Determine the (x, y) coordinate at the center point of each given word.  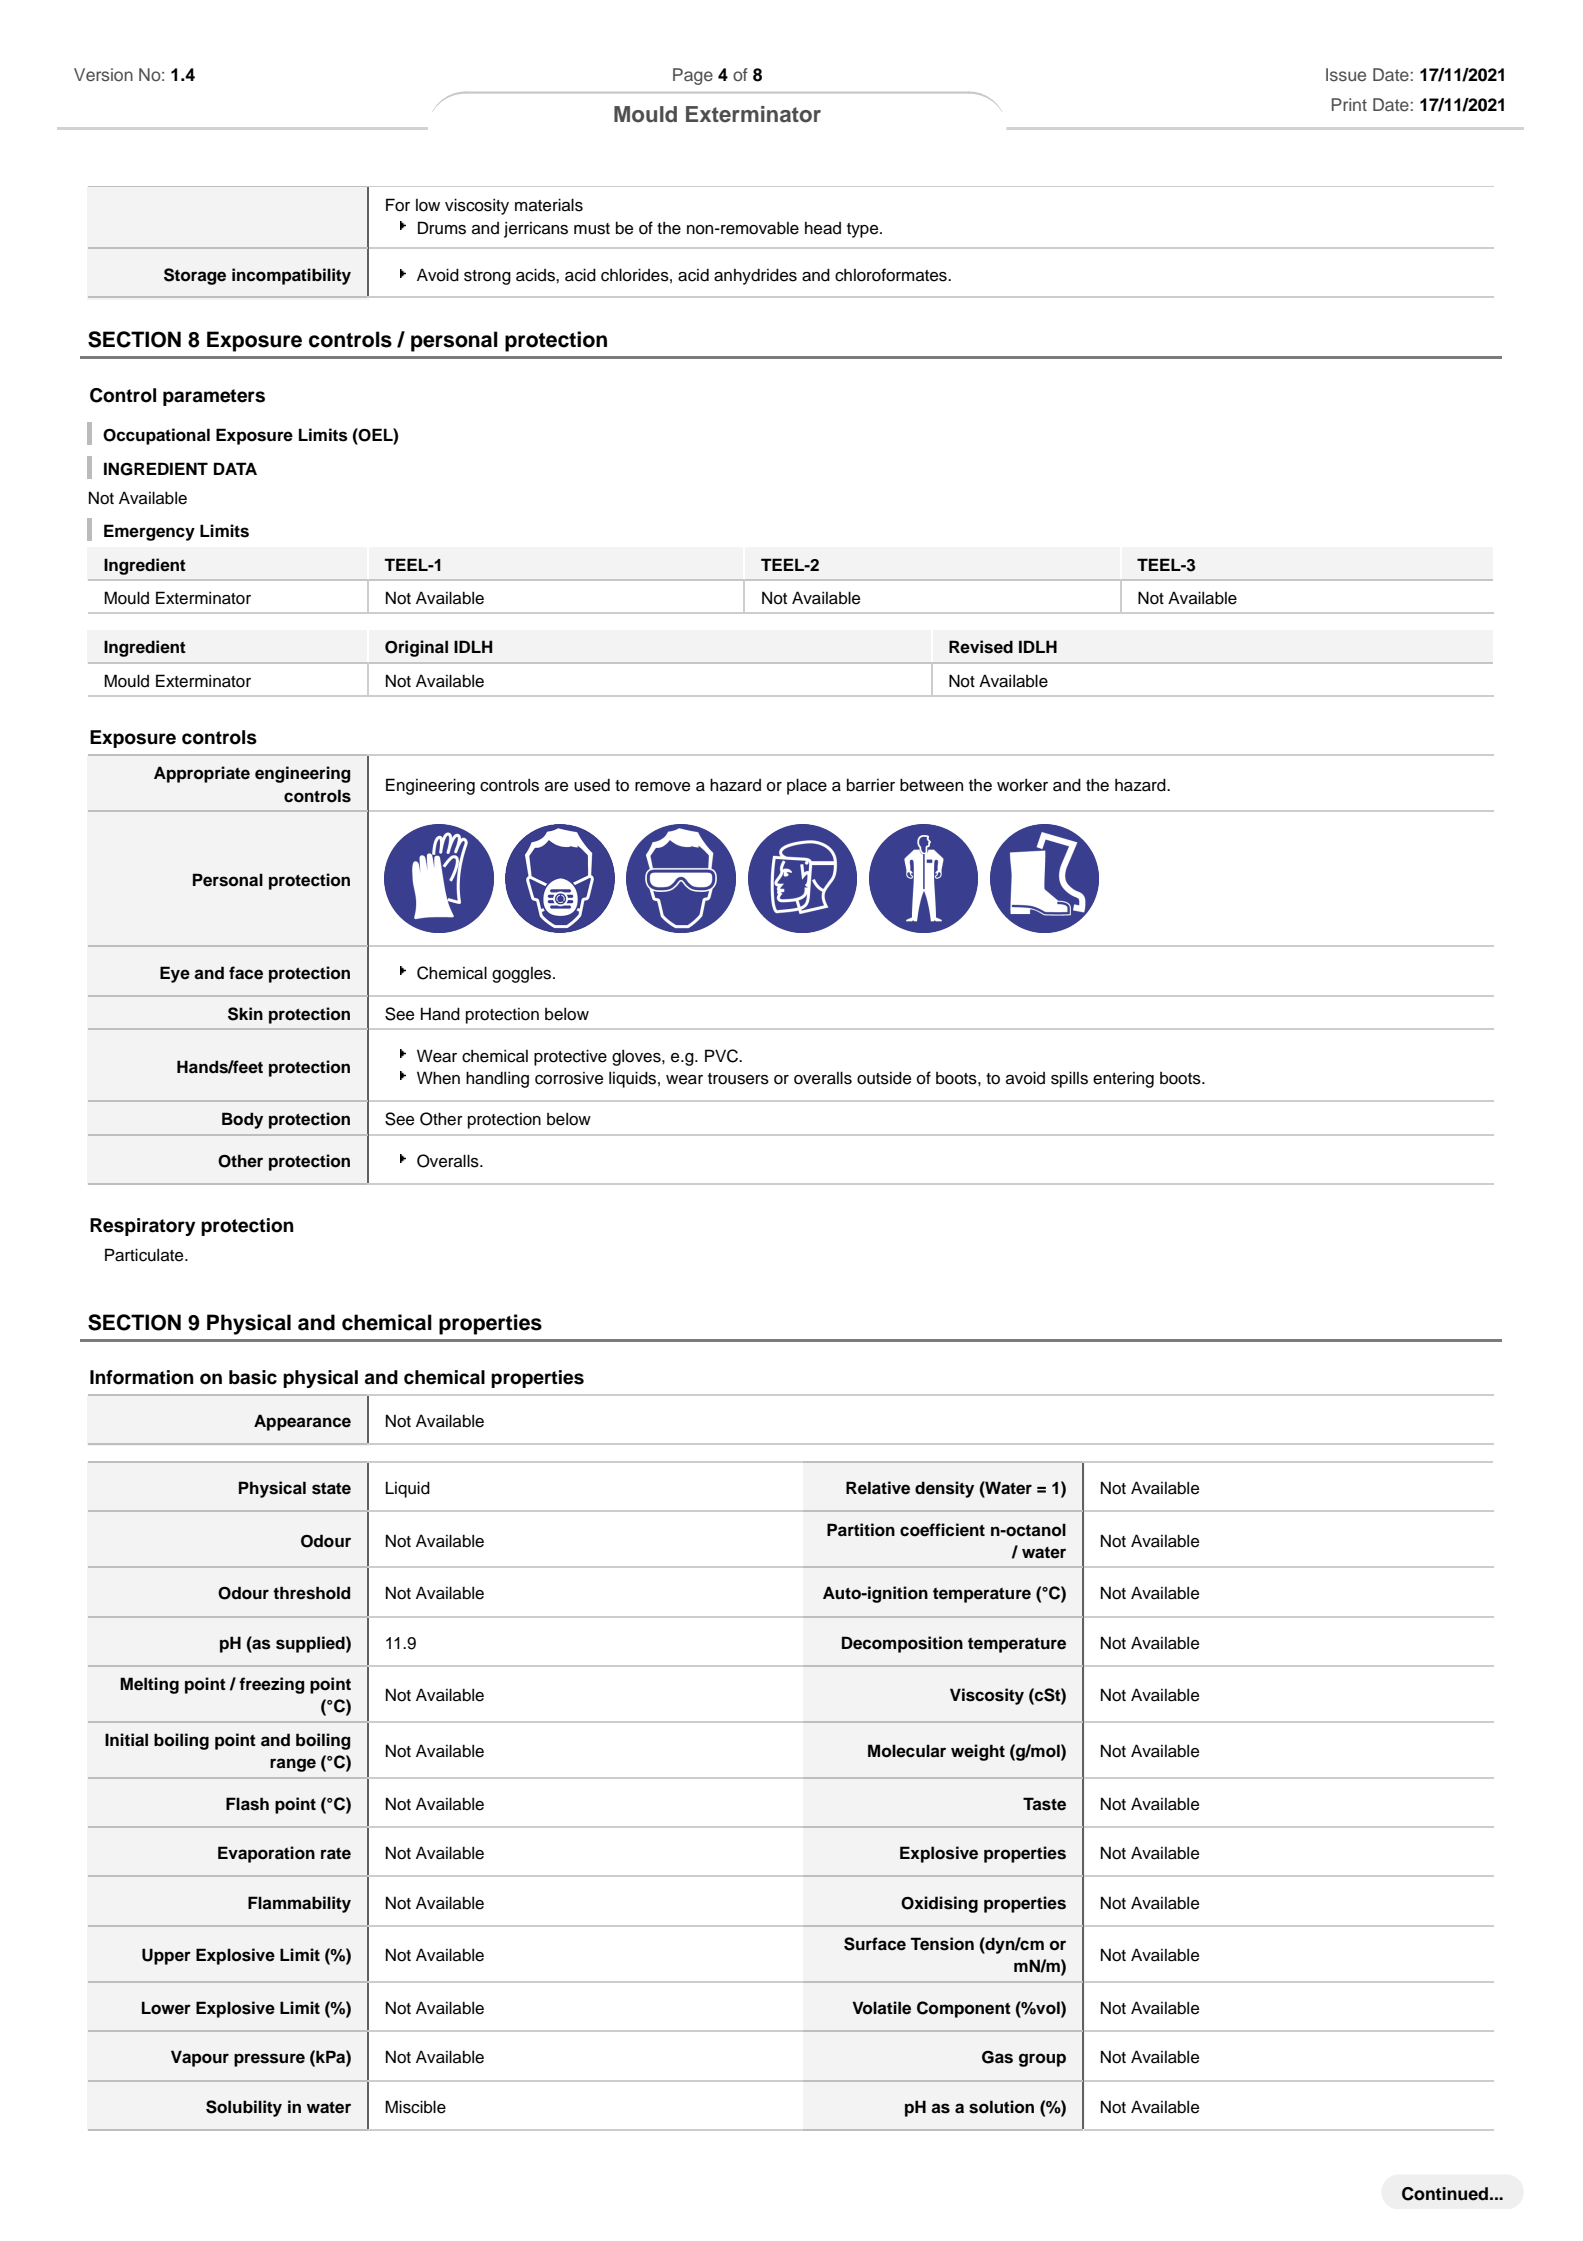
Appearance (302, 1422)
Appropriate (202, 774)
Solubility (244, 2108)
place (807, 786)
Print (1349, 104)
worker (1022, 785)
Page (693, 76)
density (944, 1489)
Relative (878, 1488)
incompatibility (291, 276)
